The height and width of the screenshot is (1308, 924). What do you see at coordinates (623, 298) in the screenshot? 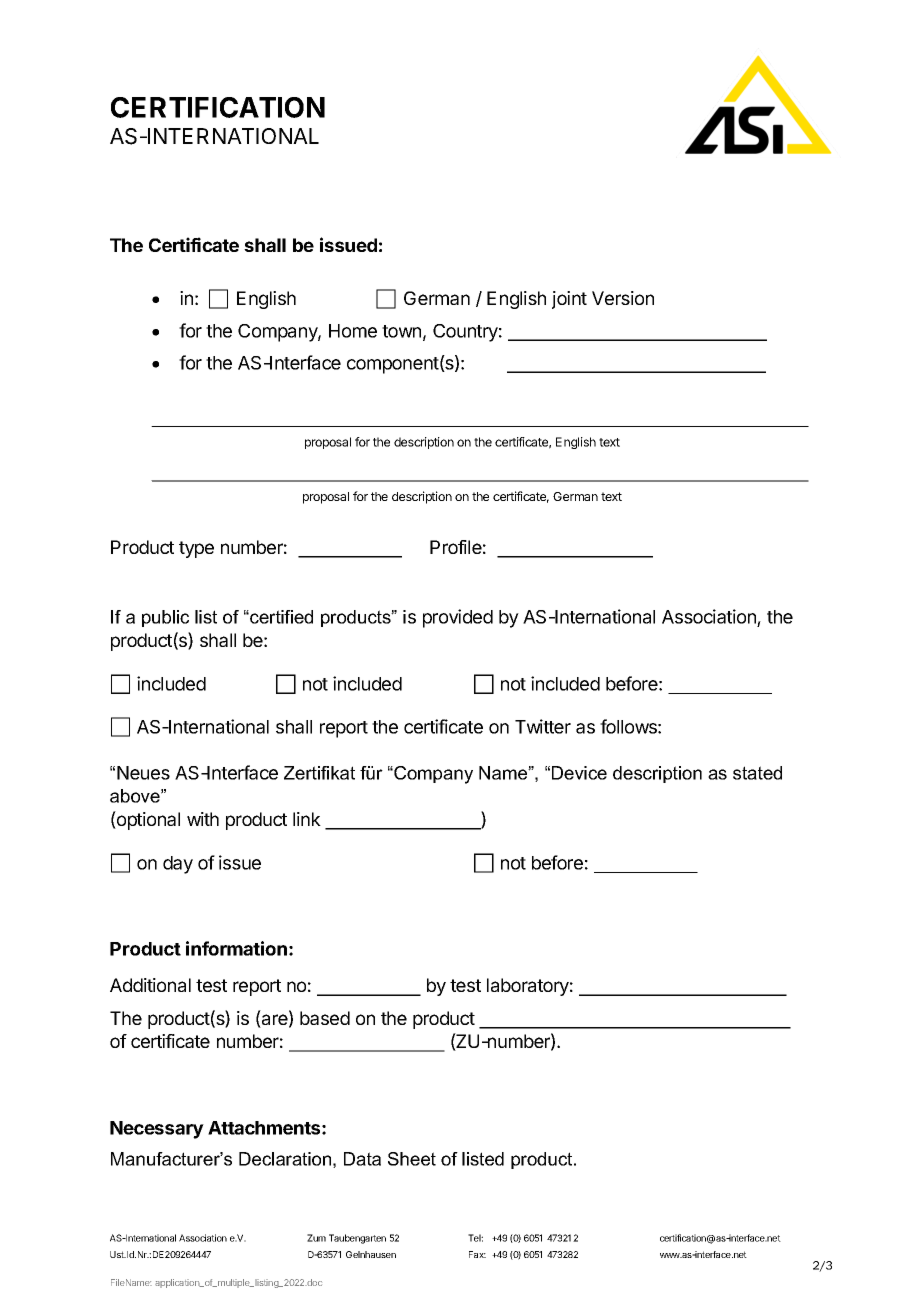
I see `Version` at bounding box center [623, 298].
